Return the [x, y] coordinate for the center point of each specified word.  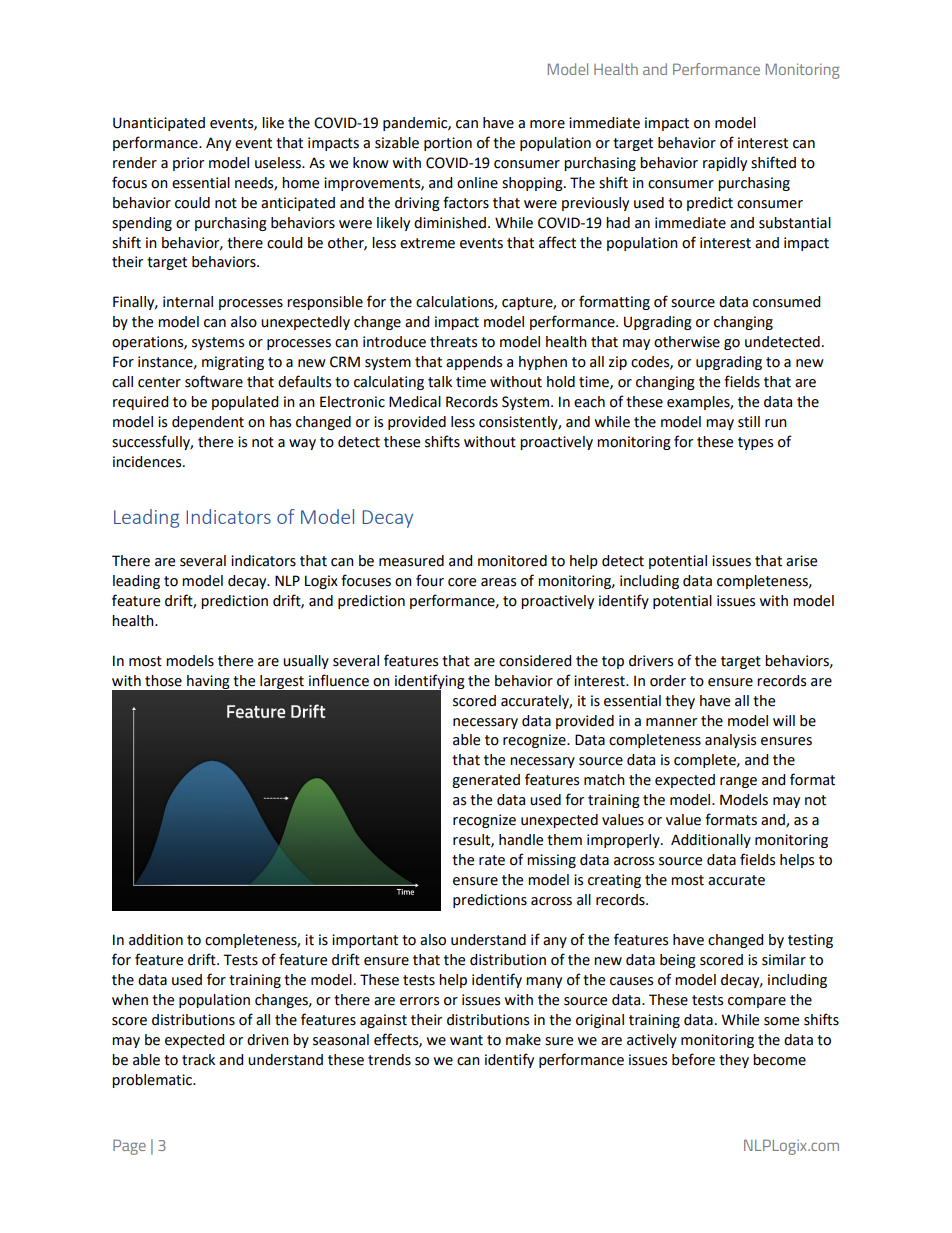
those [163, 681]
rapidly [725, 164]
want [466, 1040]
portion [448, 144]
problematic [153, 1081]
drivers [651, 661]
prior [188, 164]
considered [535, 661]
